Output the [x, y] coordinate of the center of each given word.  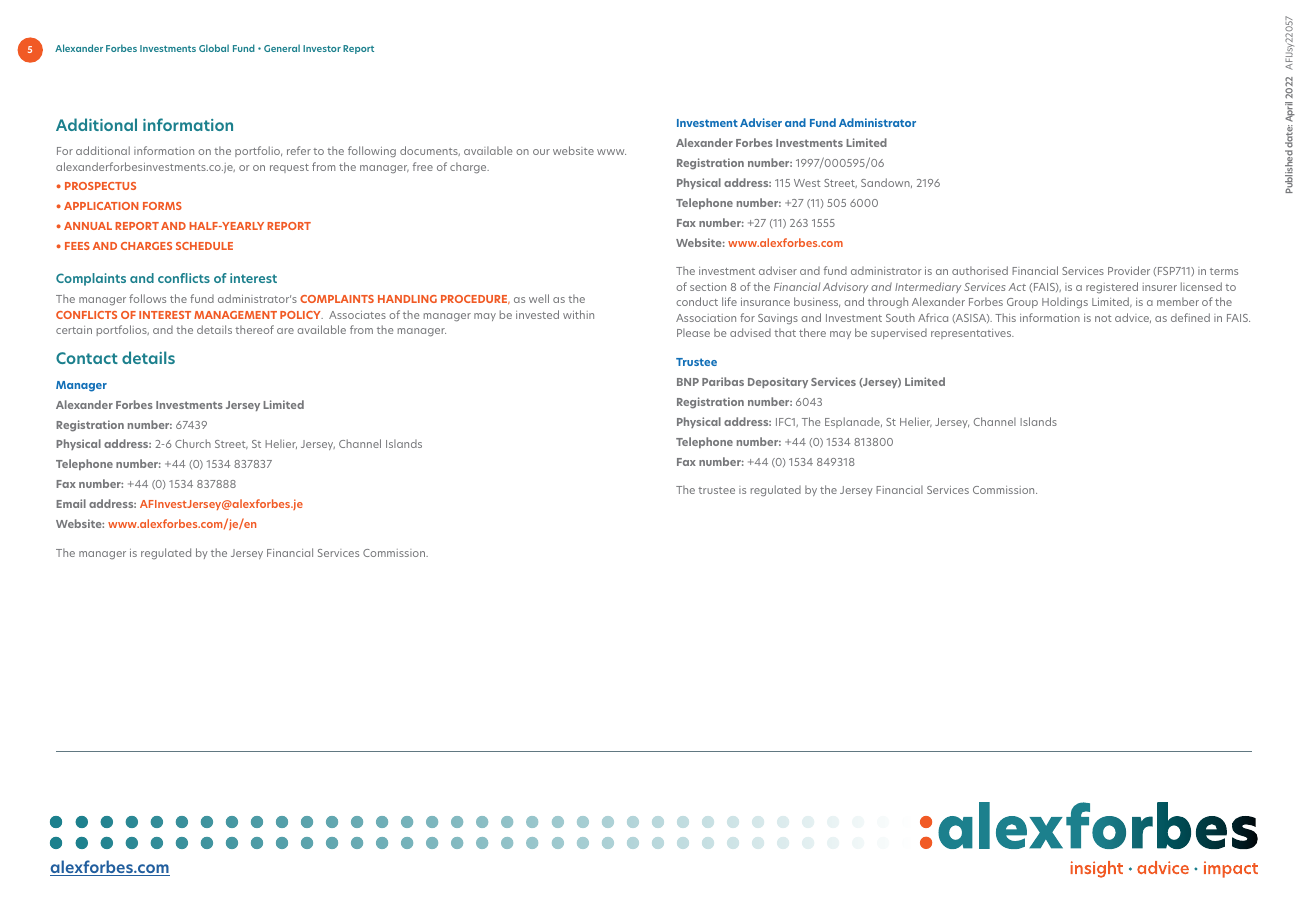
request [289, 168]
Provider [1129, 270]
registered [1112, 287]
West [807, 183]
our [541, 152]
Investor [322, 48]
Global [214, 48]
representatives [972, 334]
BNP [688, 382]
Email [71, 503]
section [708, 287]
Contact [87, 358]
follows [147, 298]
